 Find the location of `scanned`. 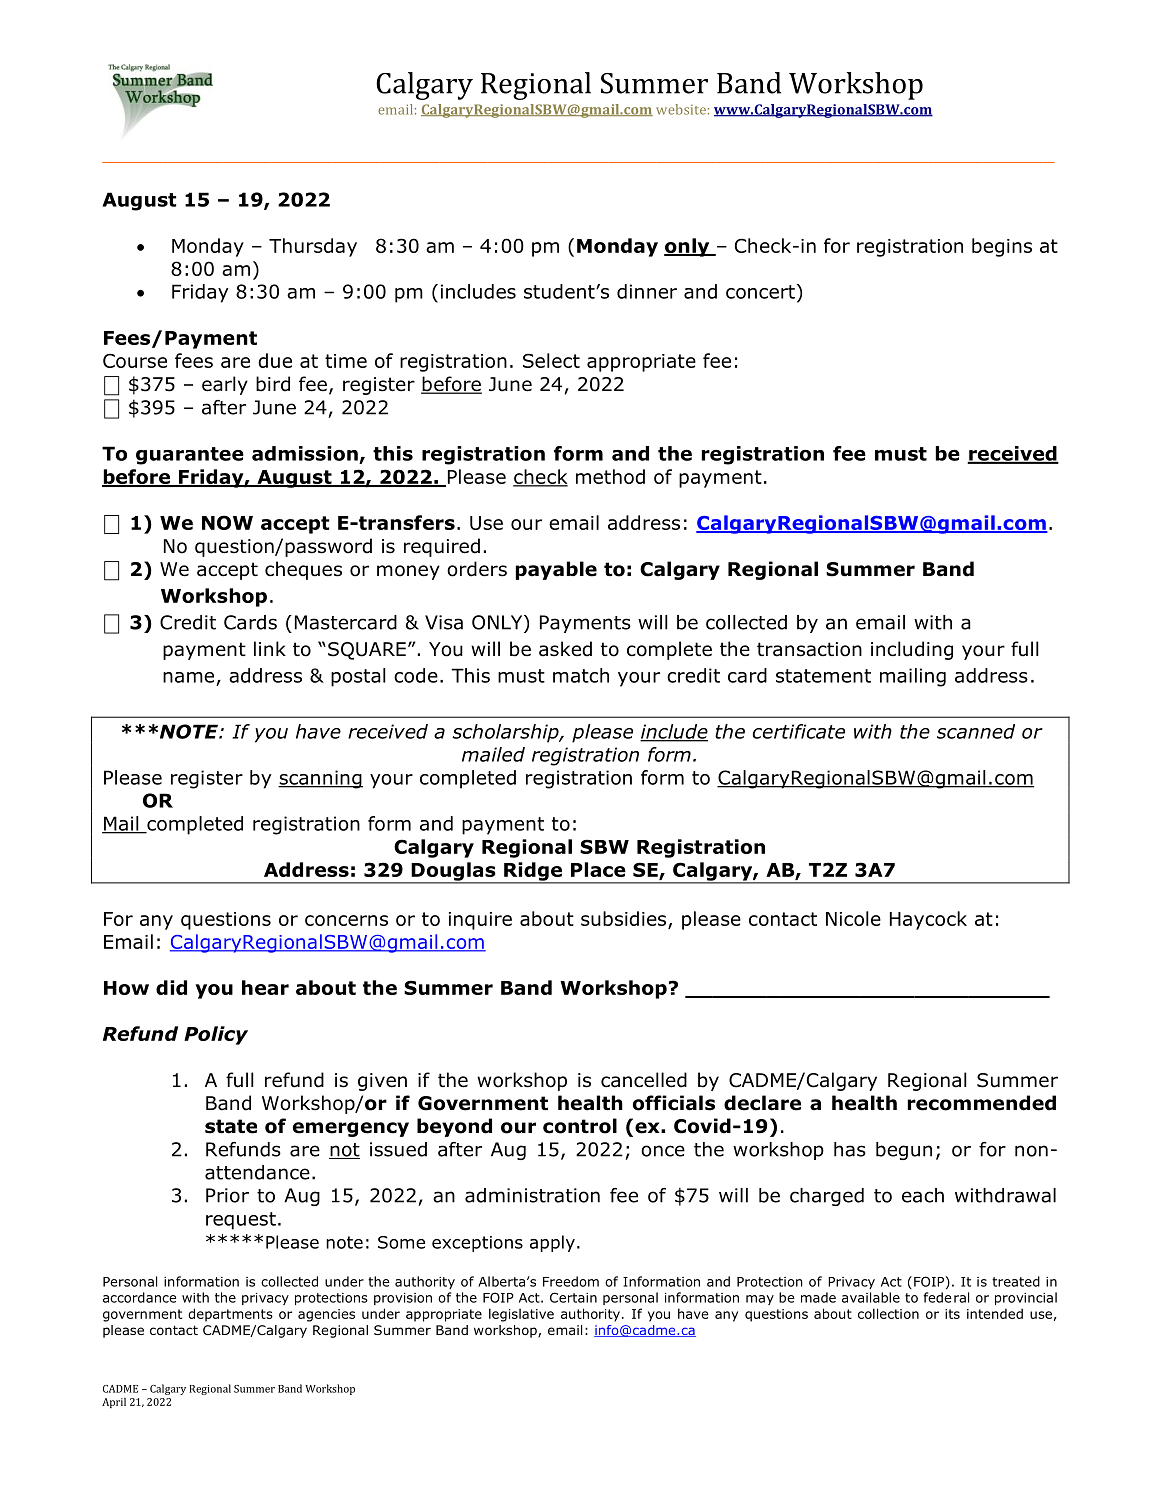

scanned is located at coordinates (976, 731).
